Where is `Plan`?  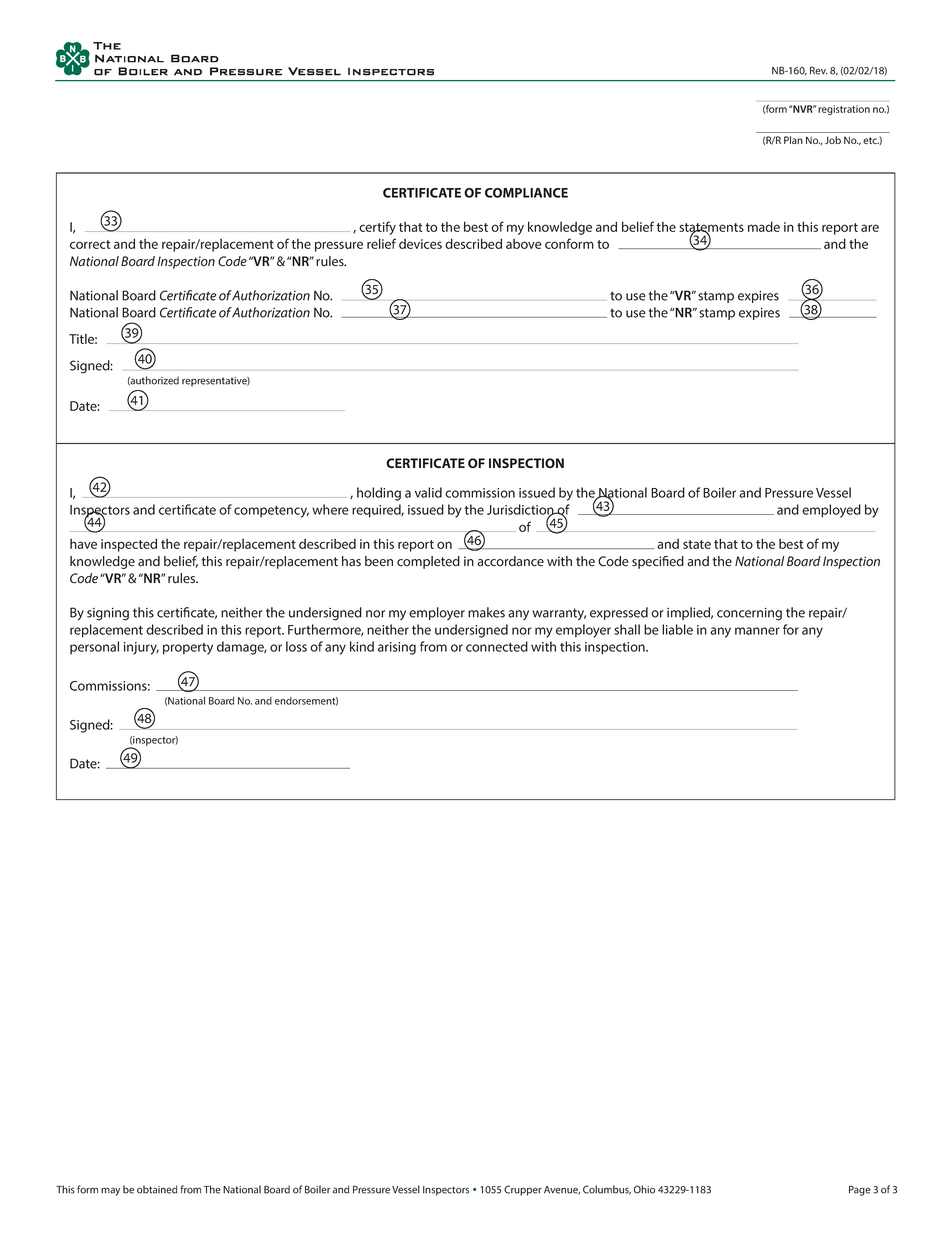
Plan is located at coordinates (793, 140).
